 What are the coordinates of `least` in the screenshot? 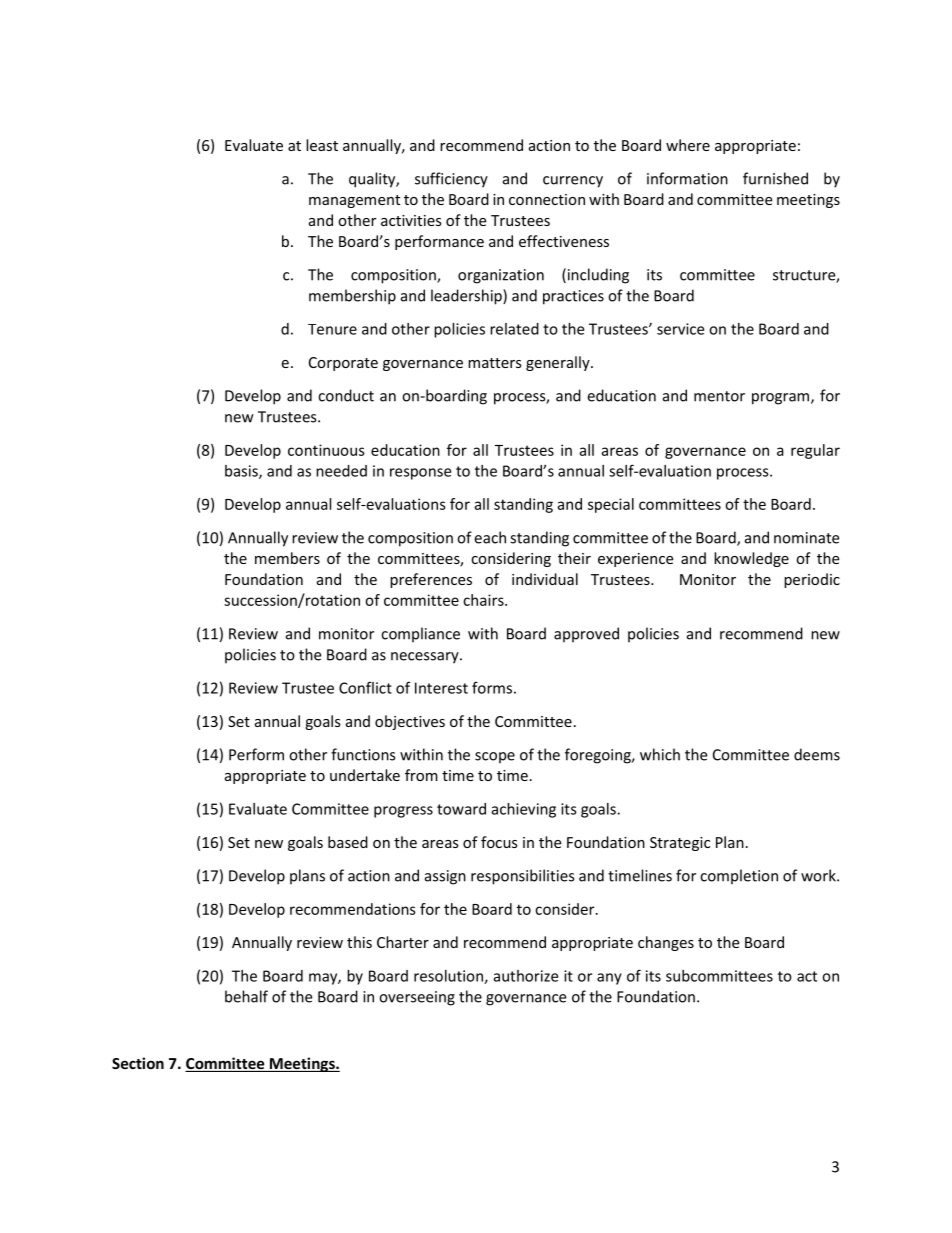 It's located at (322, 145).
